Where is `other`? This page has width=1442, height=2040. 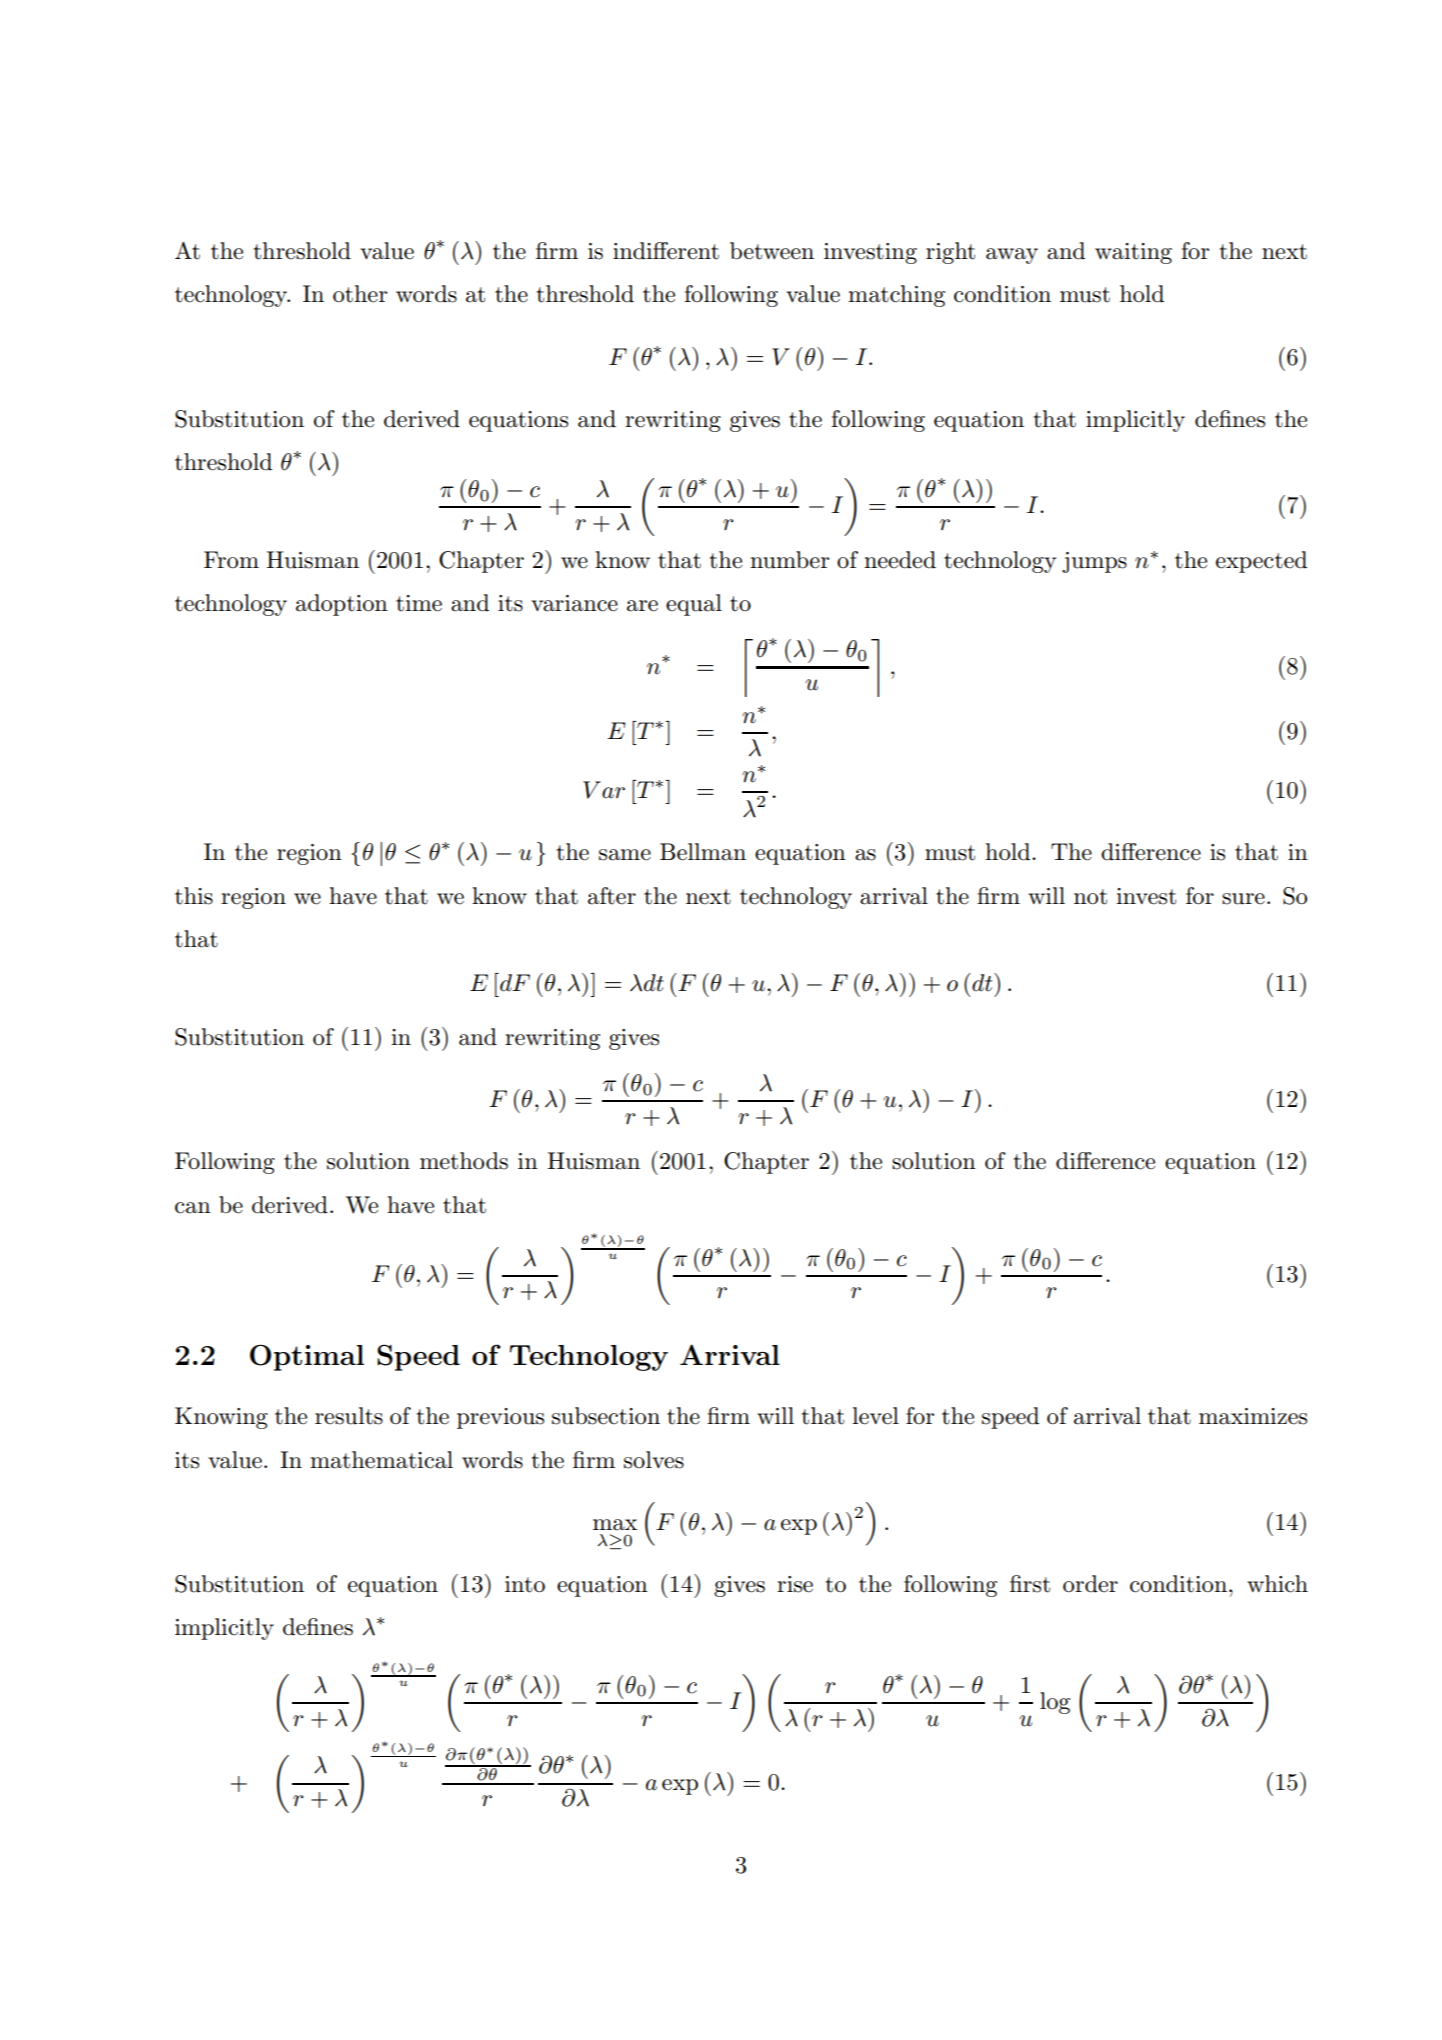
other is located at coordinates (360, 294).
